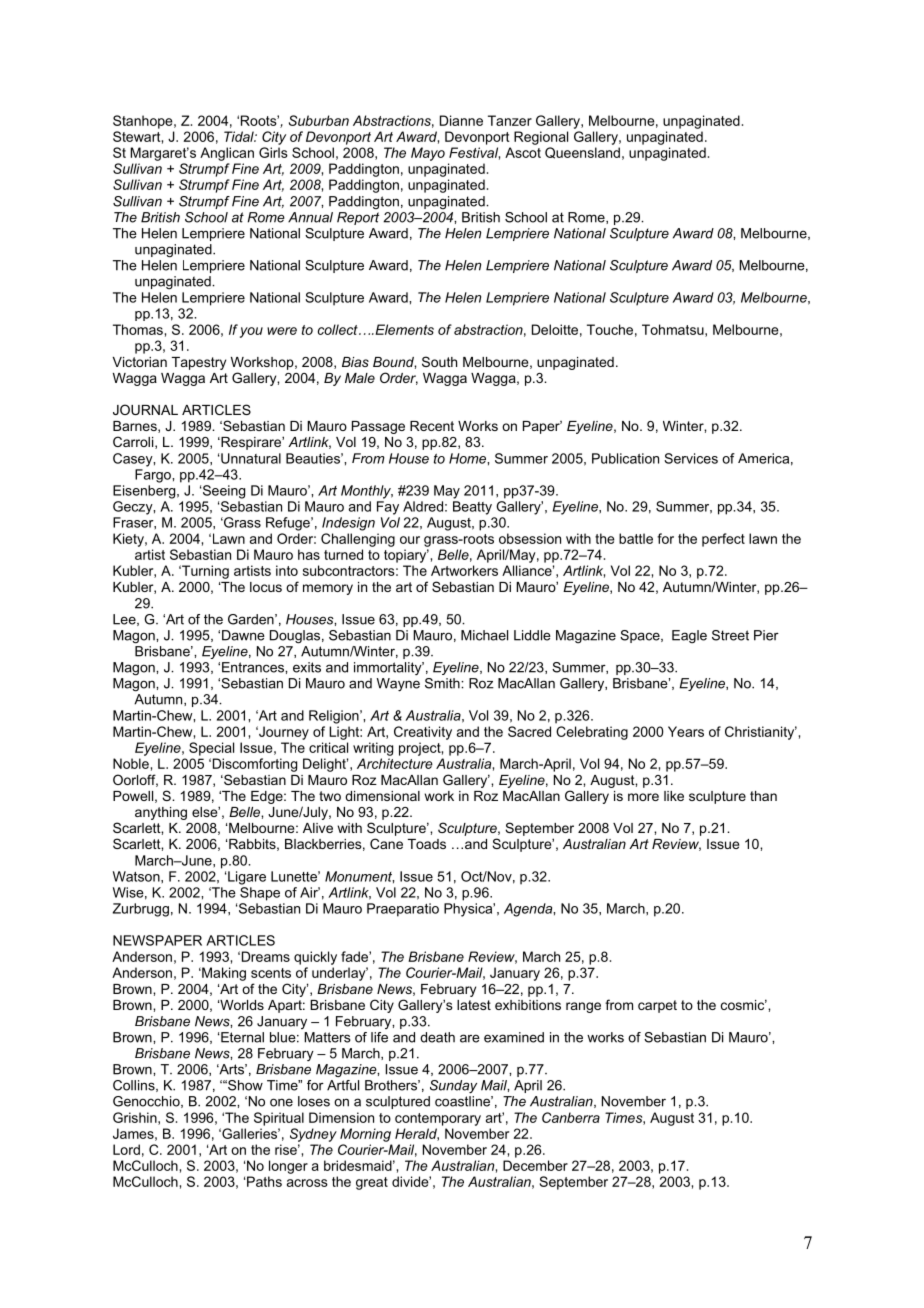 This document has width=924, height=1308. What do you see at coordinates (691, 458) in the document?
I see `Services` at bounding box center [691, 458].
